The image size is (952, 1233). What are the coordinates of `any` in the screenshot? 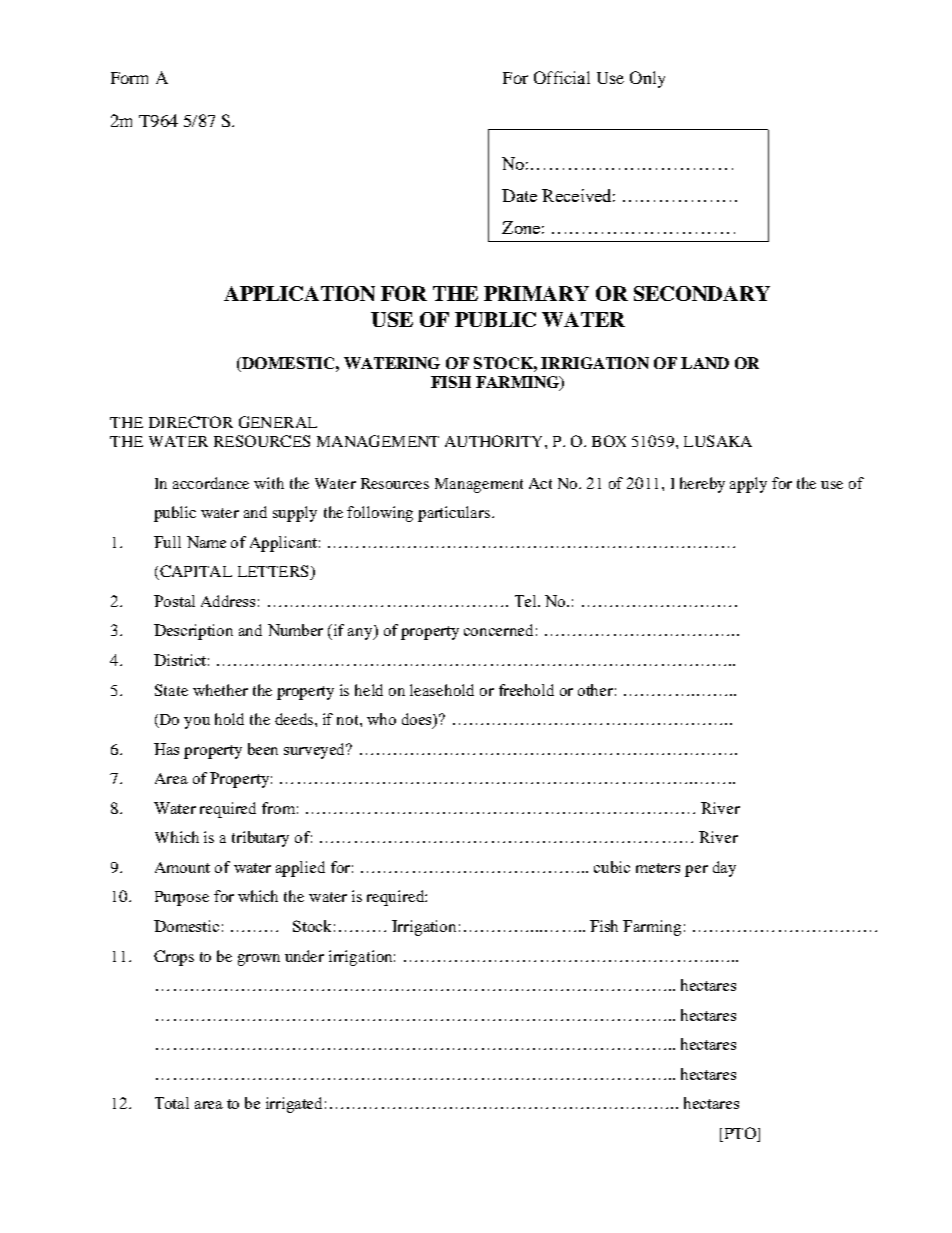 It's located at (361, 634).
